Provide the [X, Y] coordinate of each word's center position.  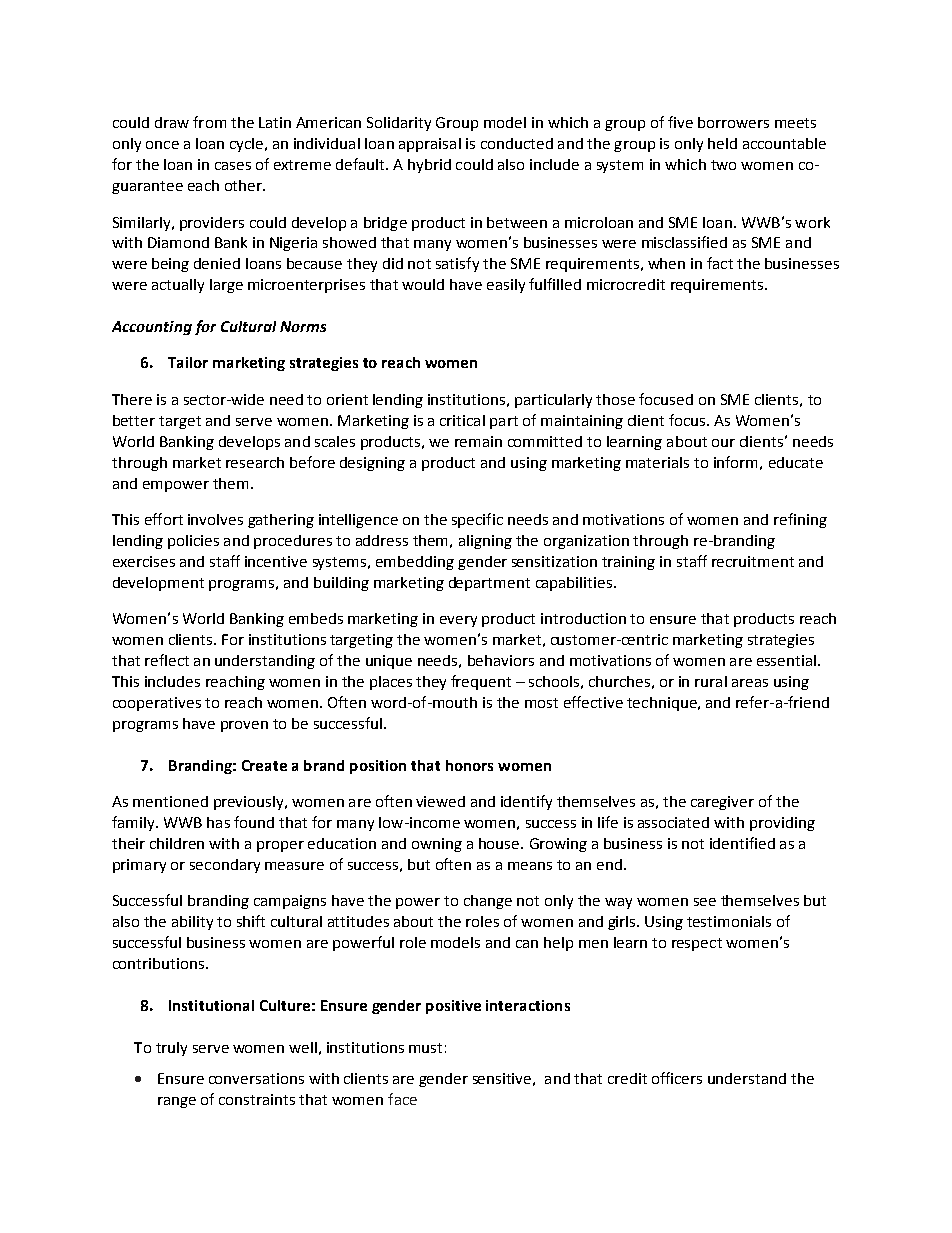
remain [478, 441]
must [425, 1048]
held [722, 143]
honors [469, 765]
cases [233, 166]
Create [264, 765]
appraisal [430, 145]
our [723, 443]
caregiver [722, 803]
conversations [256, 1078]
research [255, 462]
